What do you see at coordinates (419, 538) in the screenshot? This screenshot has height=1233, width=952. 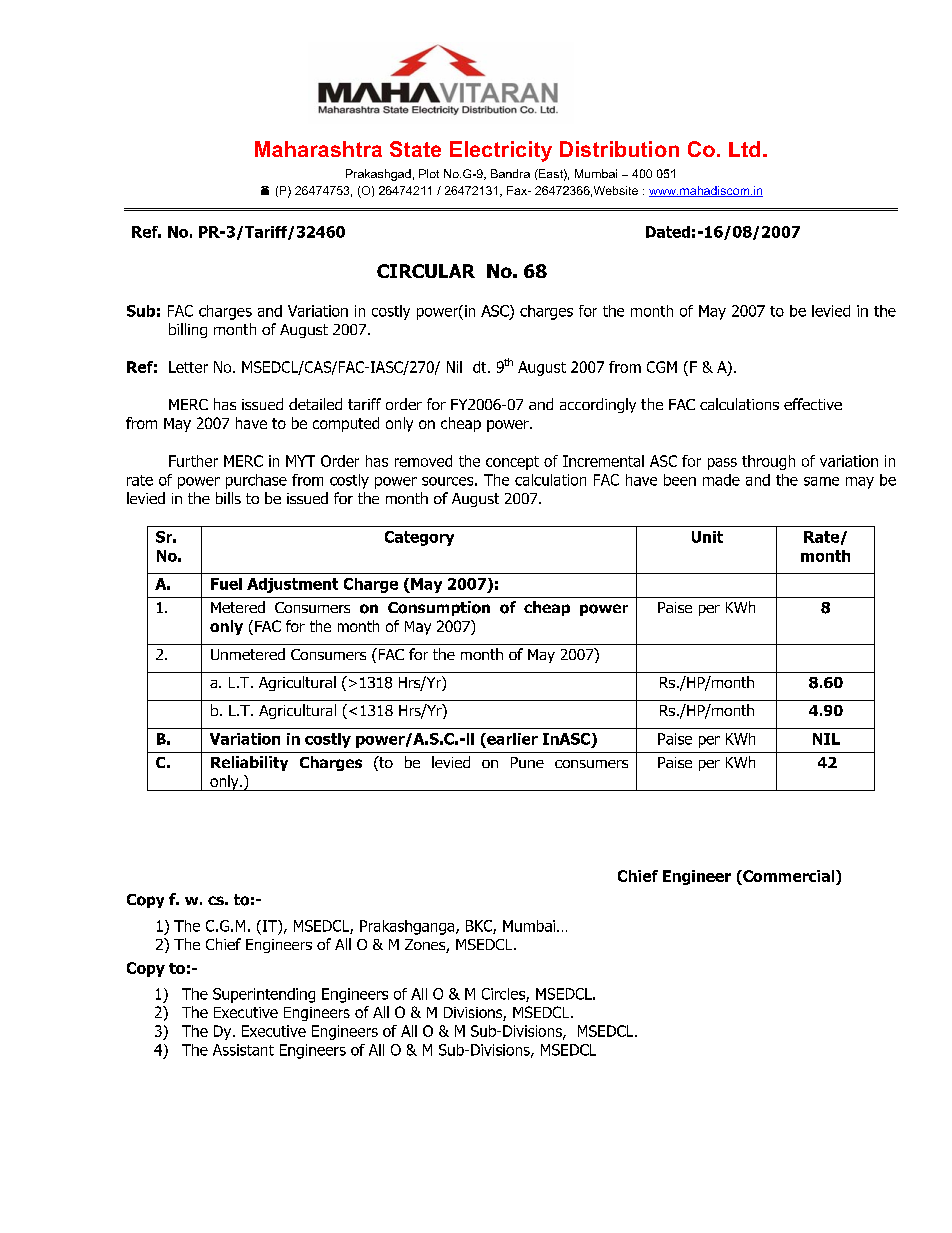 I see `Category` at bounding box center [419, 538].
